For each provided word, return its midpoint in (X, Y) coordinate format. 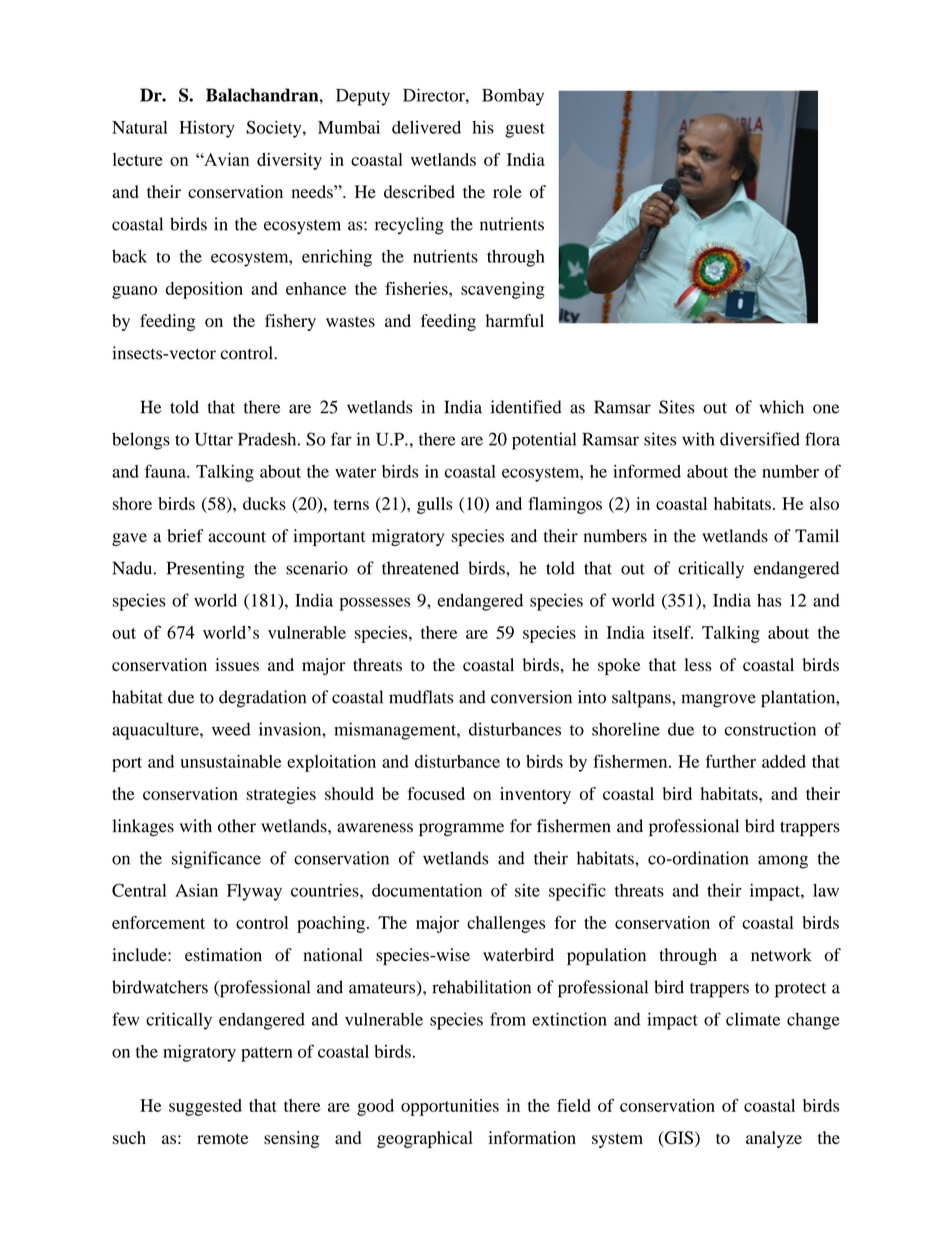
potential (544, 441)
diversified (760, 439)
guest (525, 130)
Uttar (214, 439)
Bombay (513, 97)
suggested (205, 1107)
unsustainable (230, 761)
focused (436, 793)
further (730, 761)
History (207, 129)
